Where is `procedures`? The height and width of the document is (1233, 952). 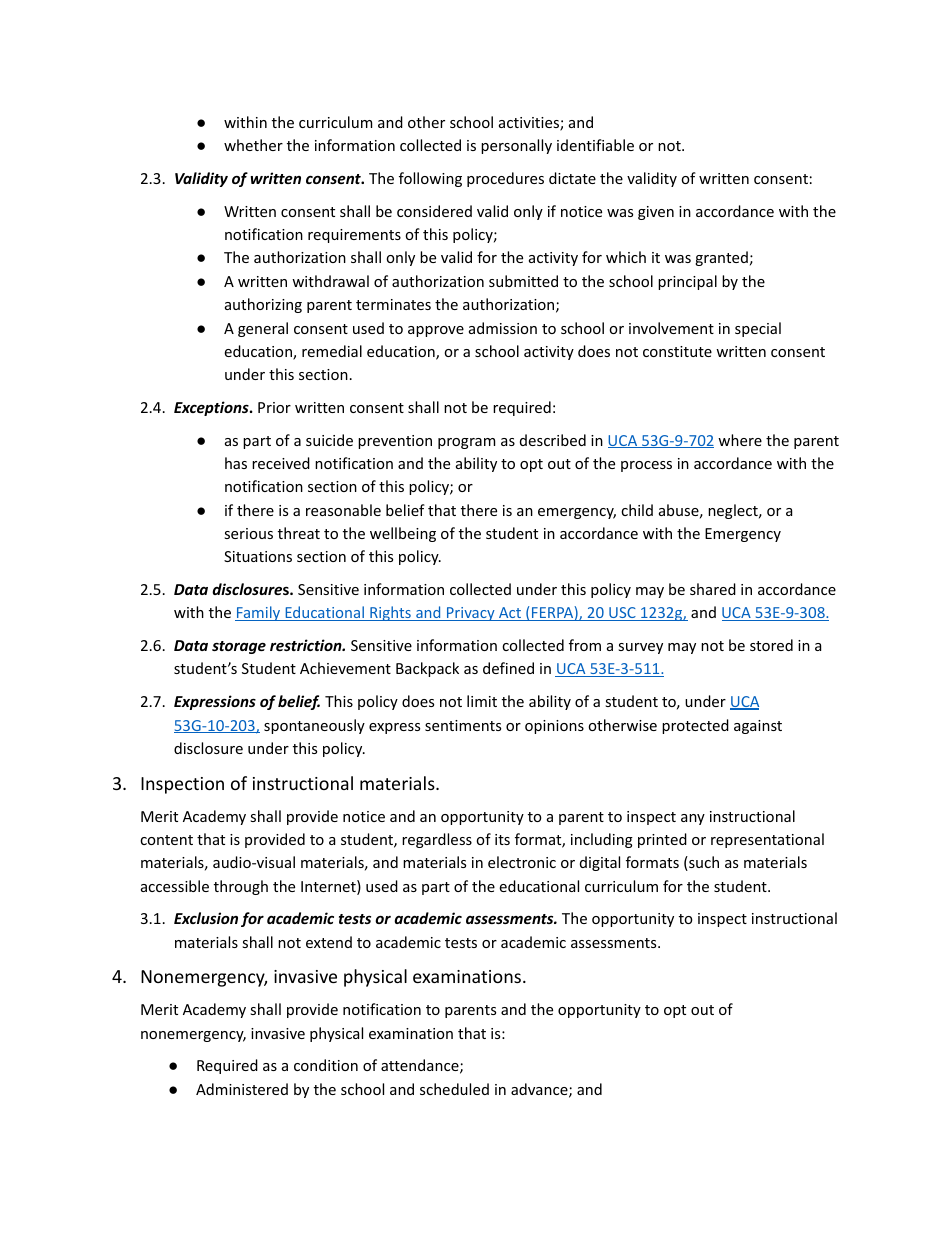
procedures is located at coordinates (505, 179).
